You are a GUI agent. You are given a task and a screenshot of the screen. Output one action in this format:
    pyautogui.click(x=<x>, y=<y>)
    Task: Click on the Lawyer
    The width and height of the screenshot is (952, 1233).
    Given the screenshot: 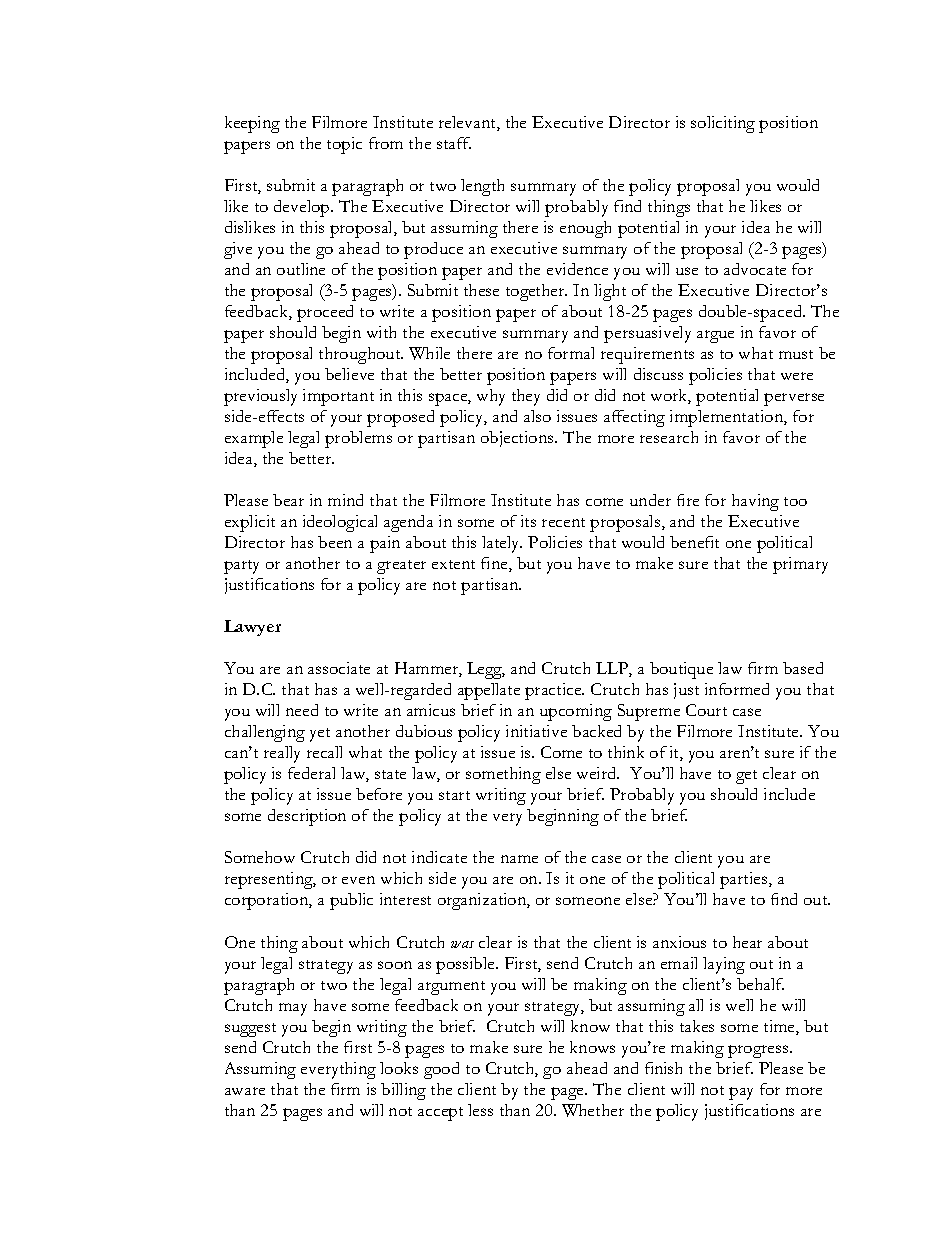 What is the action you would take?
    pyautogui.click(x=252, y=628)
